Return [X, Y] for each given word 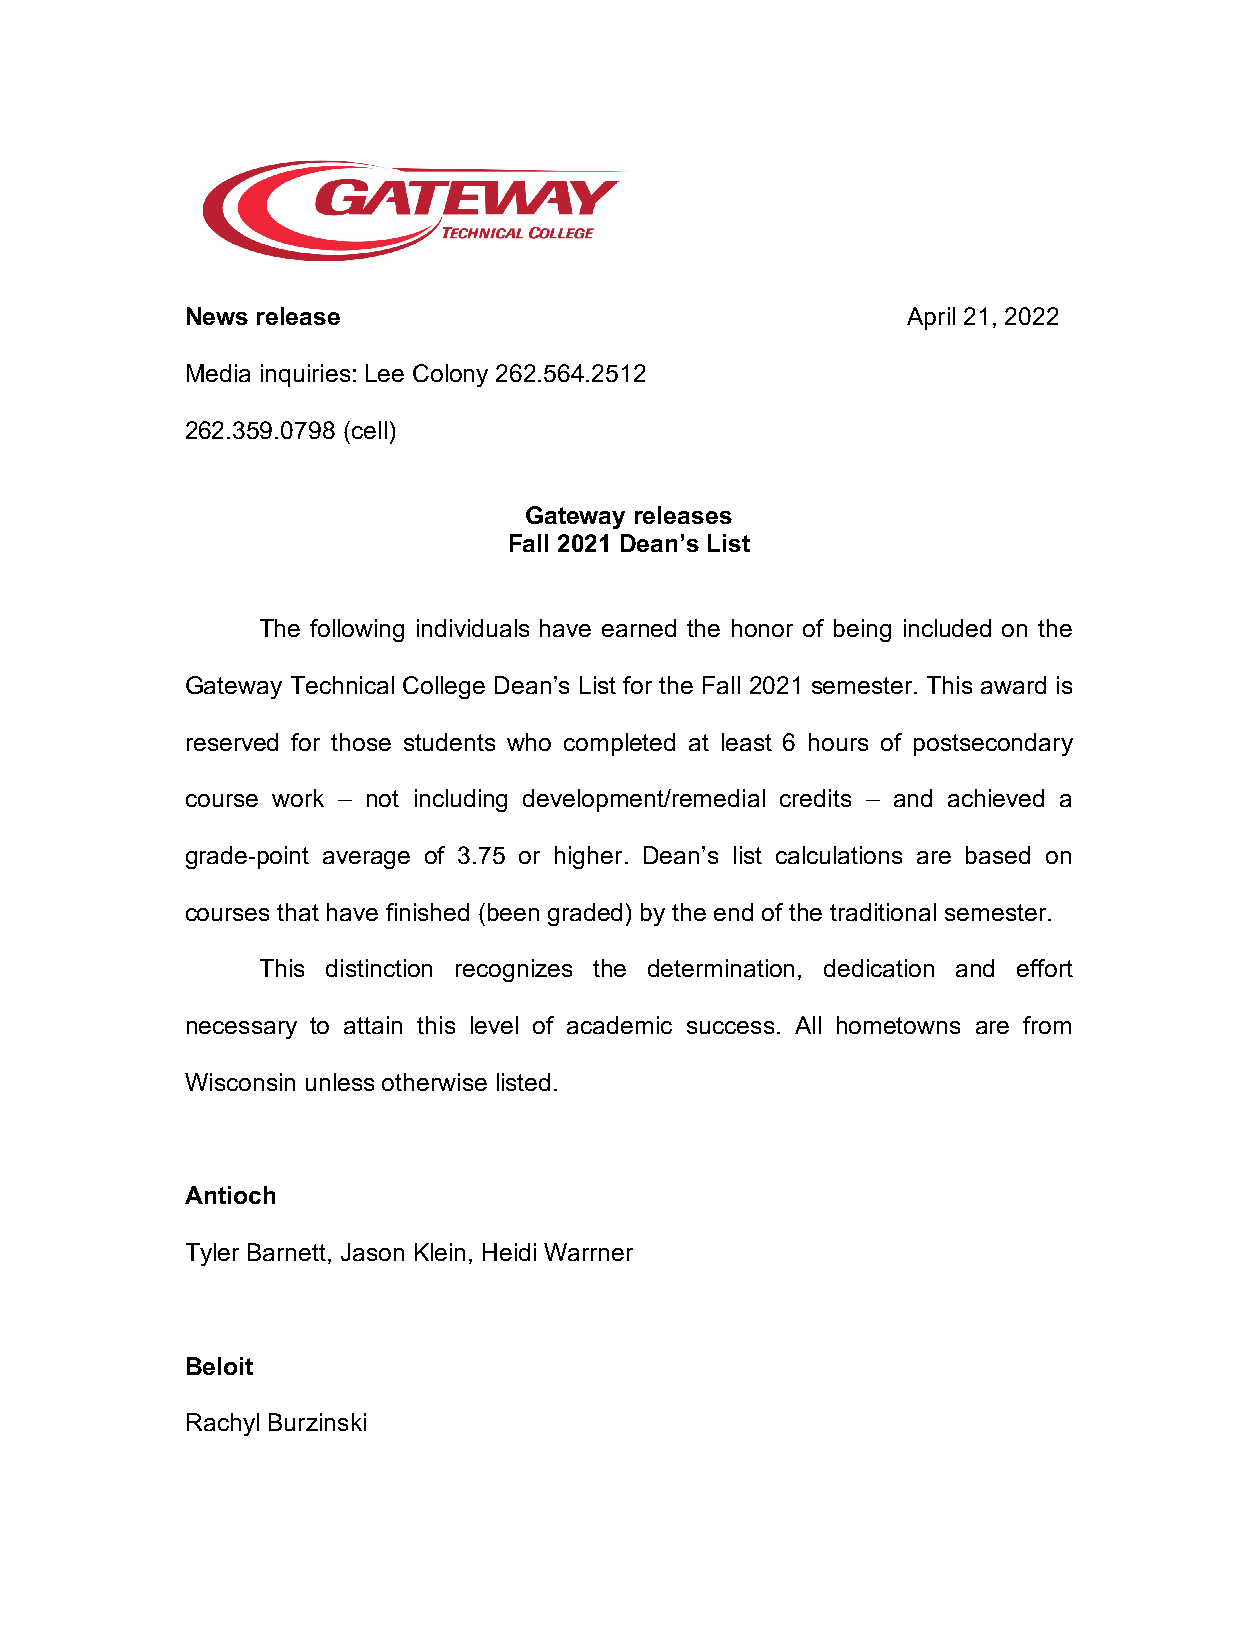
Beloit [220, 1366]
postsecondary [993, 744]
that [298, 912]
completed [619, 744]
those [361, 742]
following [357, 630]
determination [721, 968]
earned [639, 628]
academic [619, 1025]
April [931, 318]
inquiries [305, 375]
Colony [450, 375]
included [947, 628]
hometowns [898, 1025]
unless [340, 1082]
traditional [883, 912]
